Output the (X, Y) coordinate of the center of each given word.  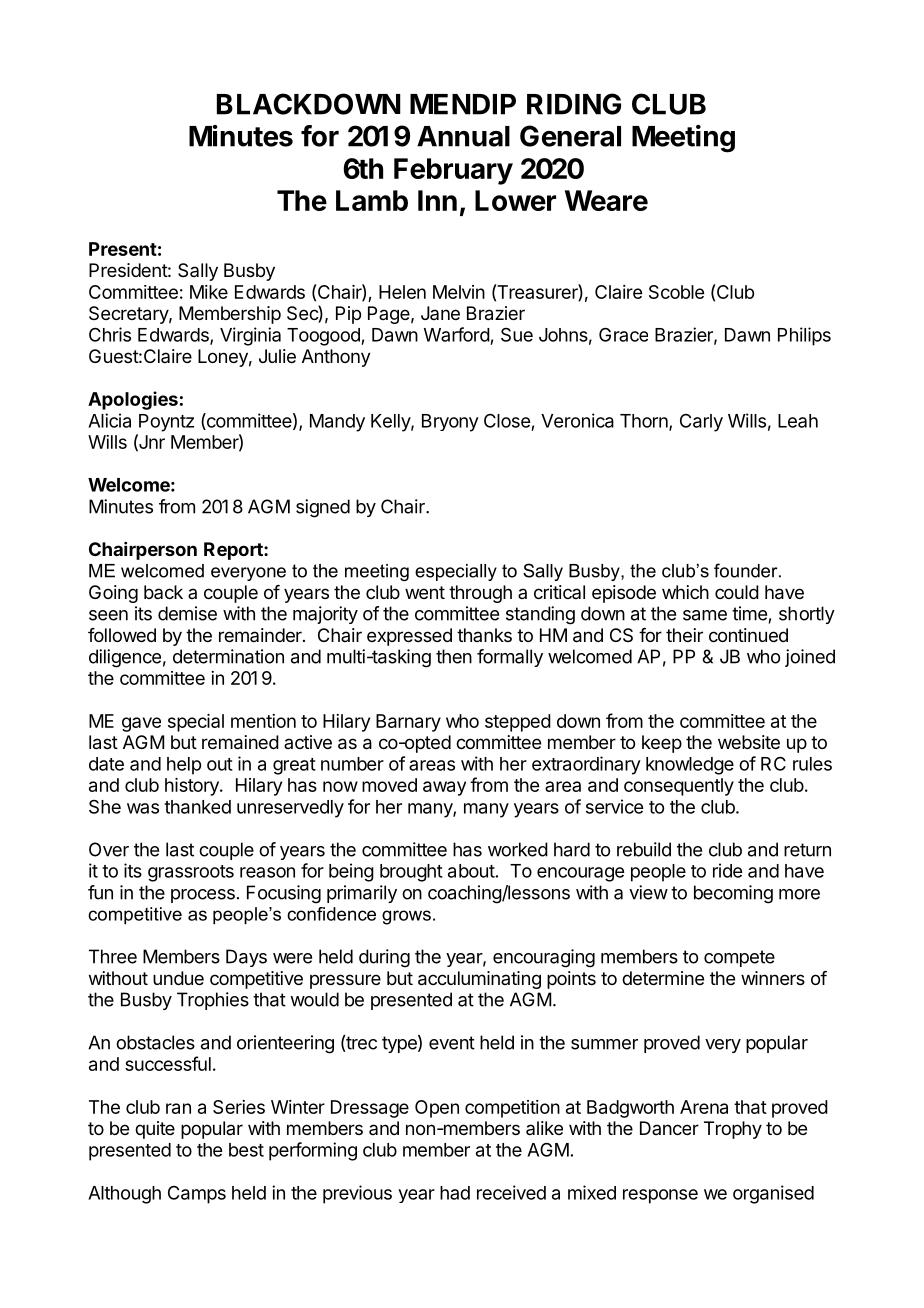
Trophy (733, 1130)
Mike (209, 292)
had (455, 1193)
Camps (197, 1195)
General (570, 136)
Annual (463, 136)
